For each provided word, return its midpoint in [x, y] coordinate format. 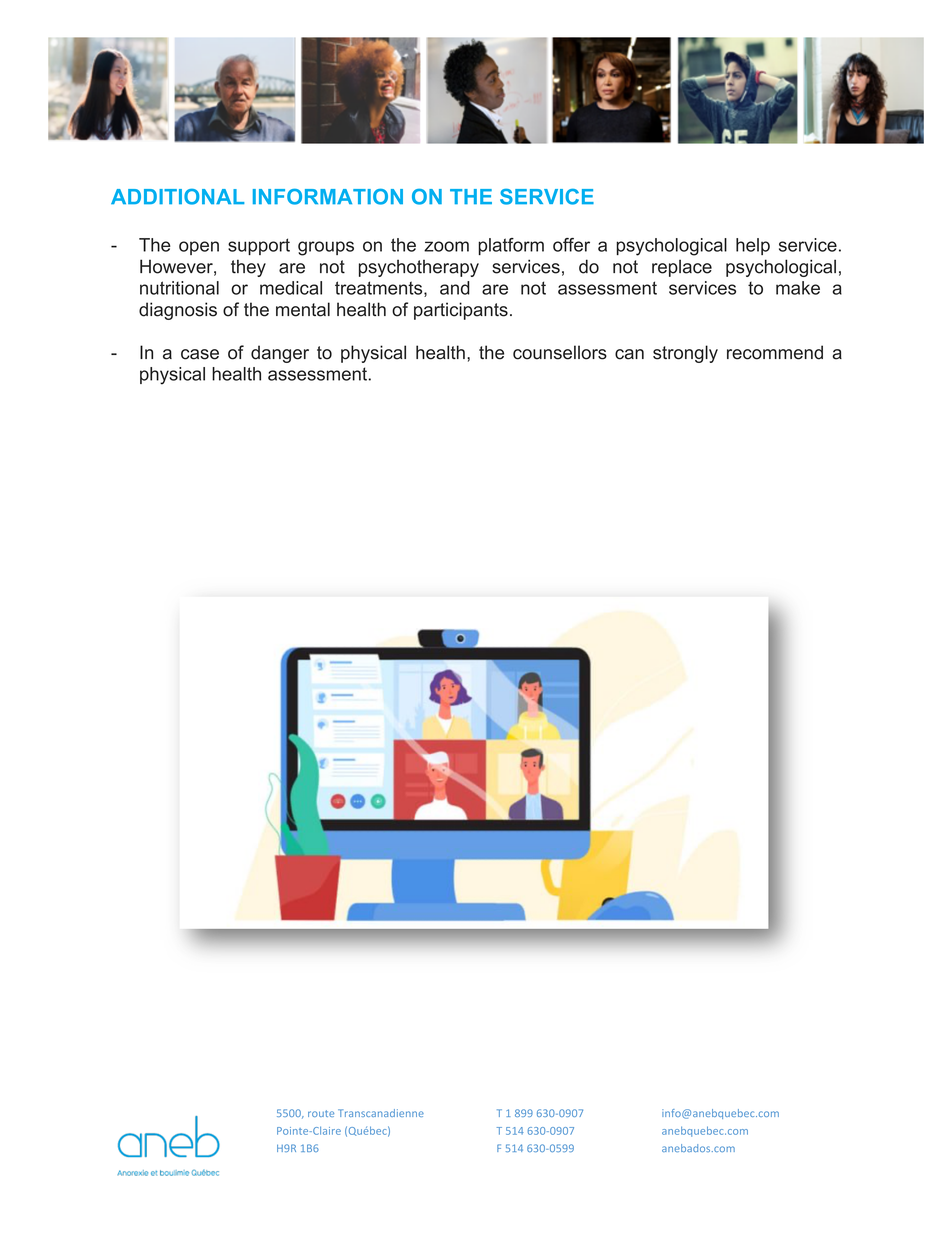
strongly [685, 354]
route [321, 1113]
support [259, 246]
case [200, 354]
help [753, 246]
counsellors [560, 352]
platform [511, 246]
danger [280, 354]
